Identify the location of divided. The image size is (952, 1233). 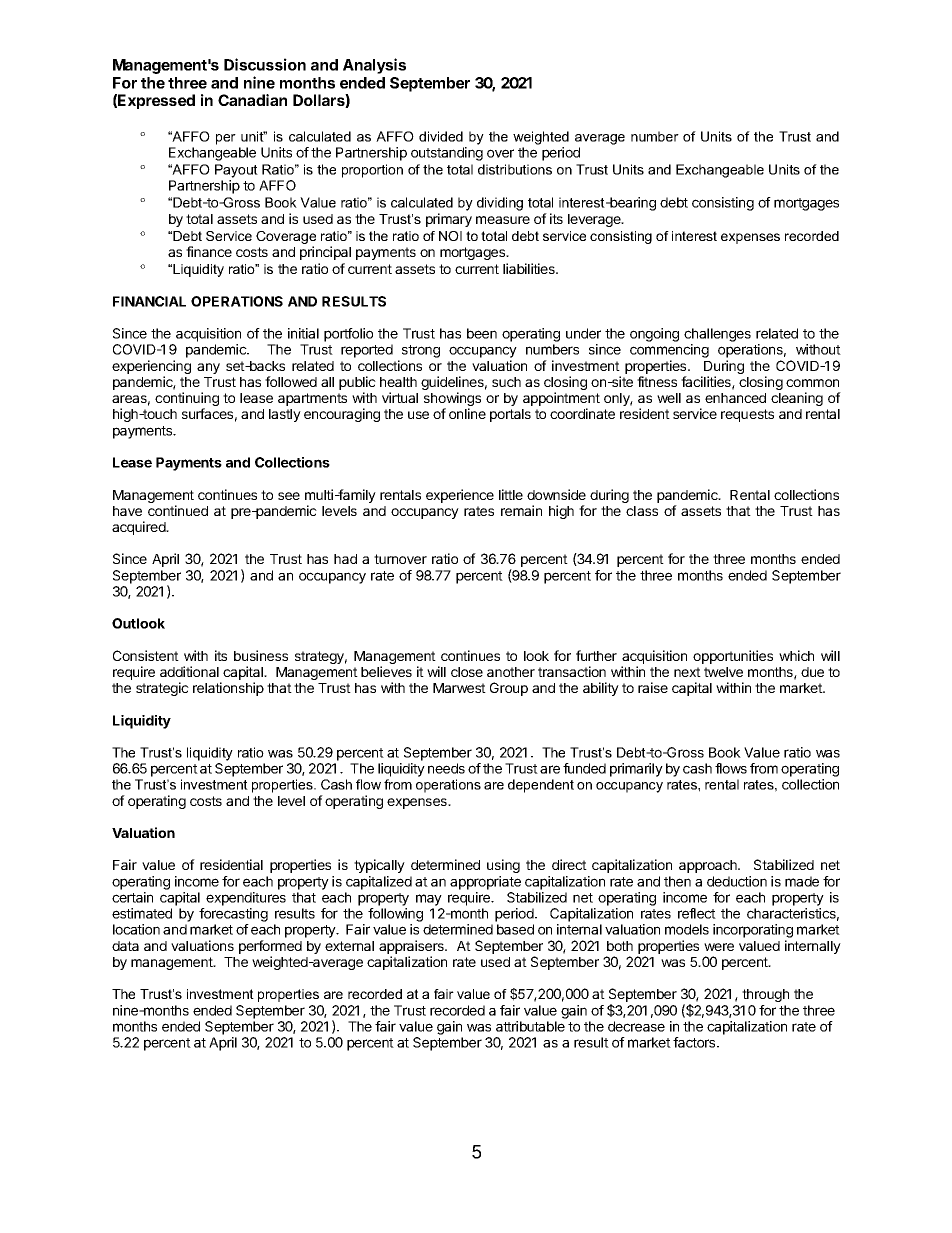
(441, 136).
